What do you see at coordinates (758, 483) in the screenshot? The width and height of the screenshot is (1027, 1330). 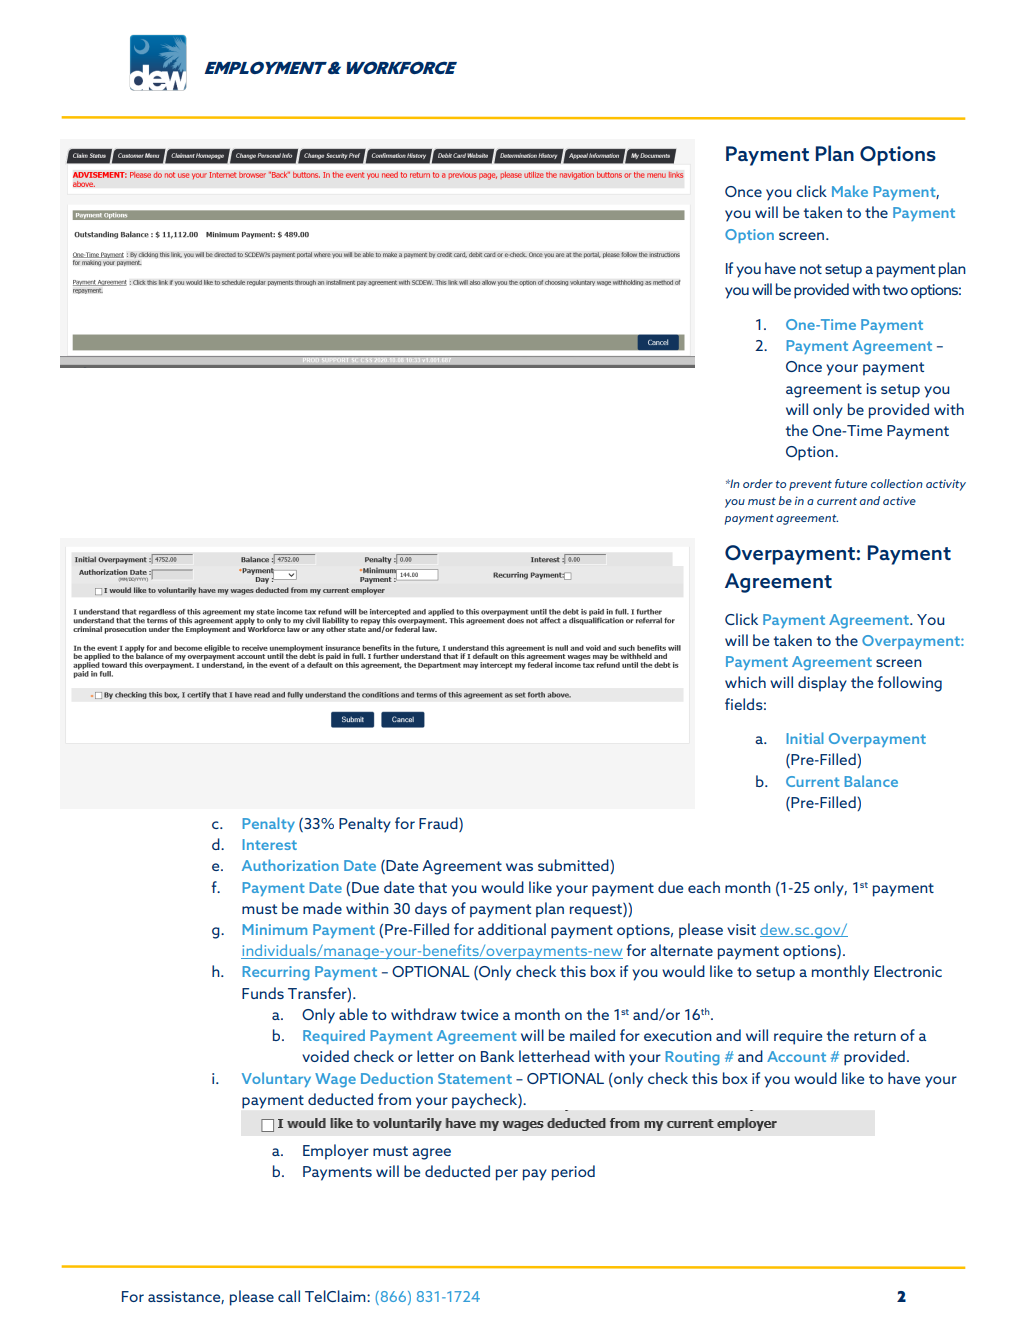 I see `order` at bounding box center [758, 483].
